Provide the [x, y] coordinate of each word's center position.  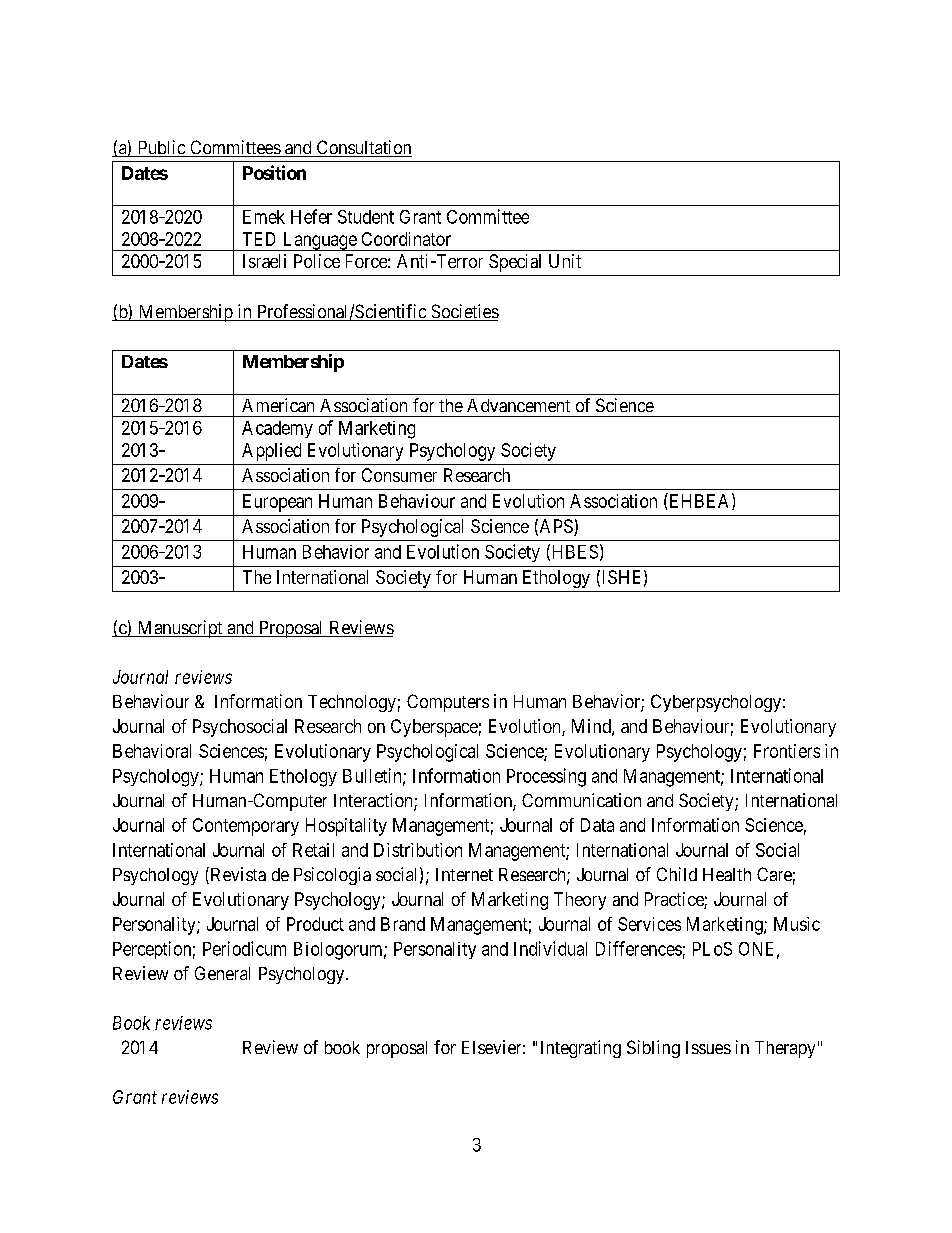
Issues [708, 1047]
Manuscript [180, 629]
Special [515, 263]
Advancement [518, 405]
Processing [546, 777]
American [278, 405]
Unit [565, 261]
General [222, 973]
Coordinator [406, 239]
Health [727, 874]
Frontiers [787, 751]
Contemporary [246, 827]
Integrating [581, 1049]
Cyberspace [434, 728]
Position [274, 172]
